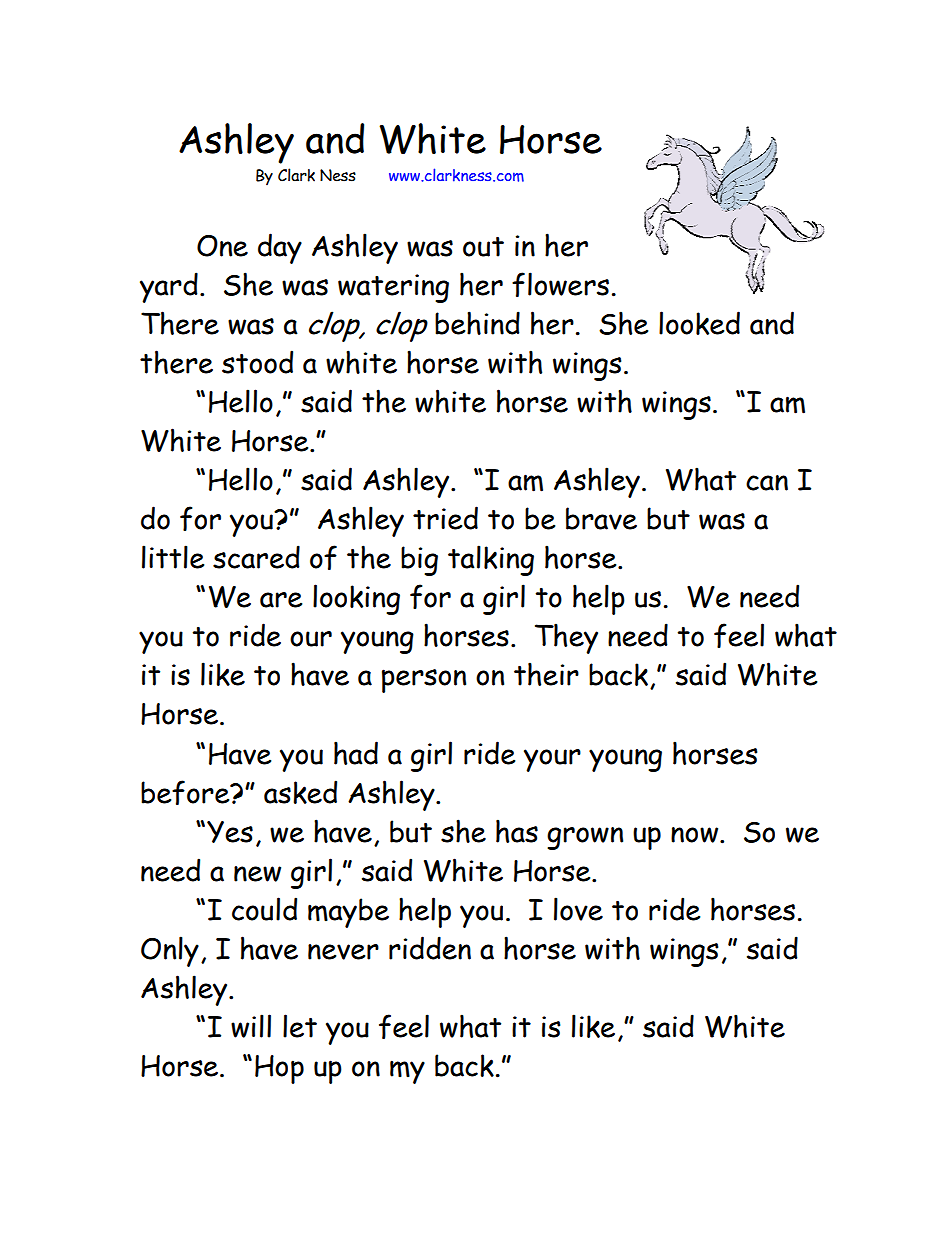 The height and width of the screenshot is (1233, 952). I want to click on One, so click(222, 246).
